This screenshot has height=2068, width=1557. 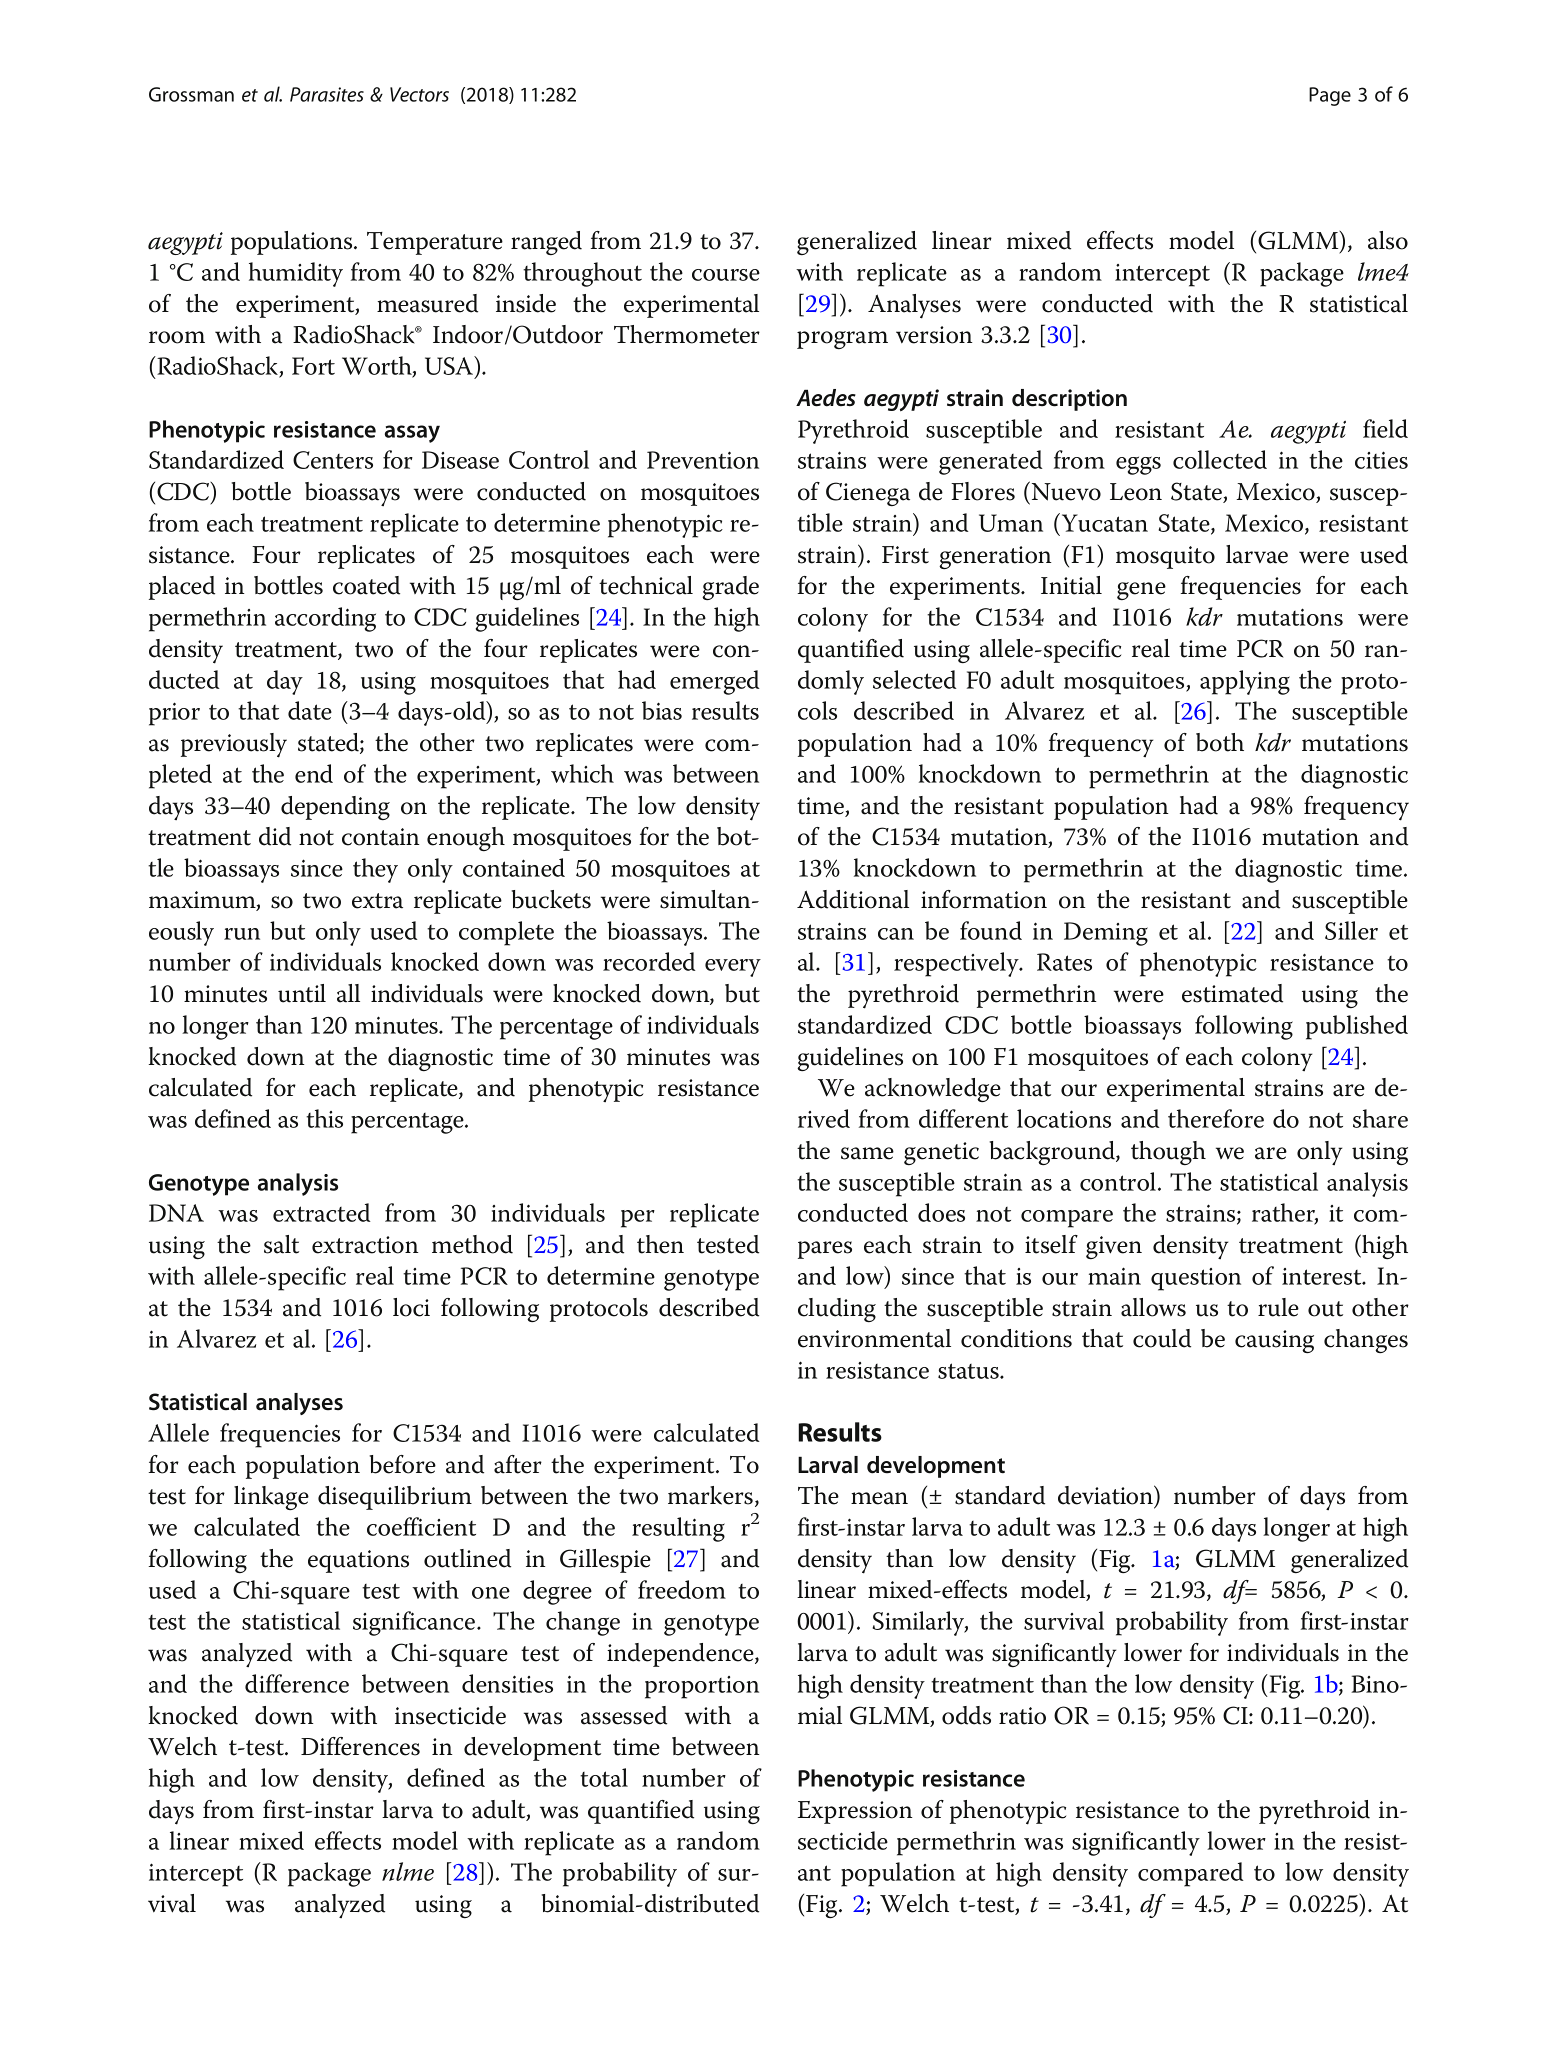 What do you see at coordinates (730, 588) in the screenshot?
I see `grade` at bounding box center [730, 588].
